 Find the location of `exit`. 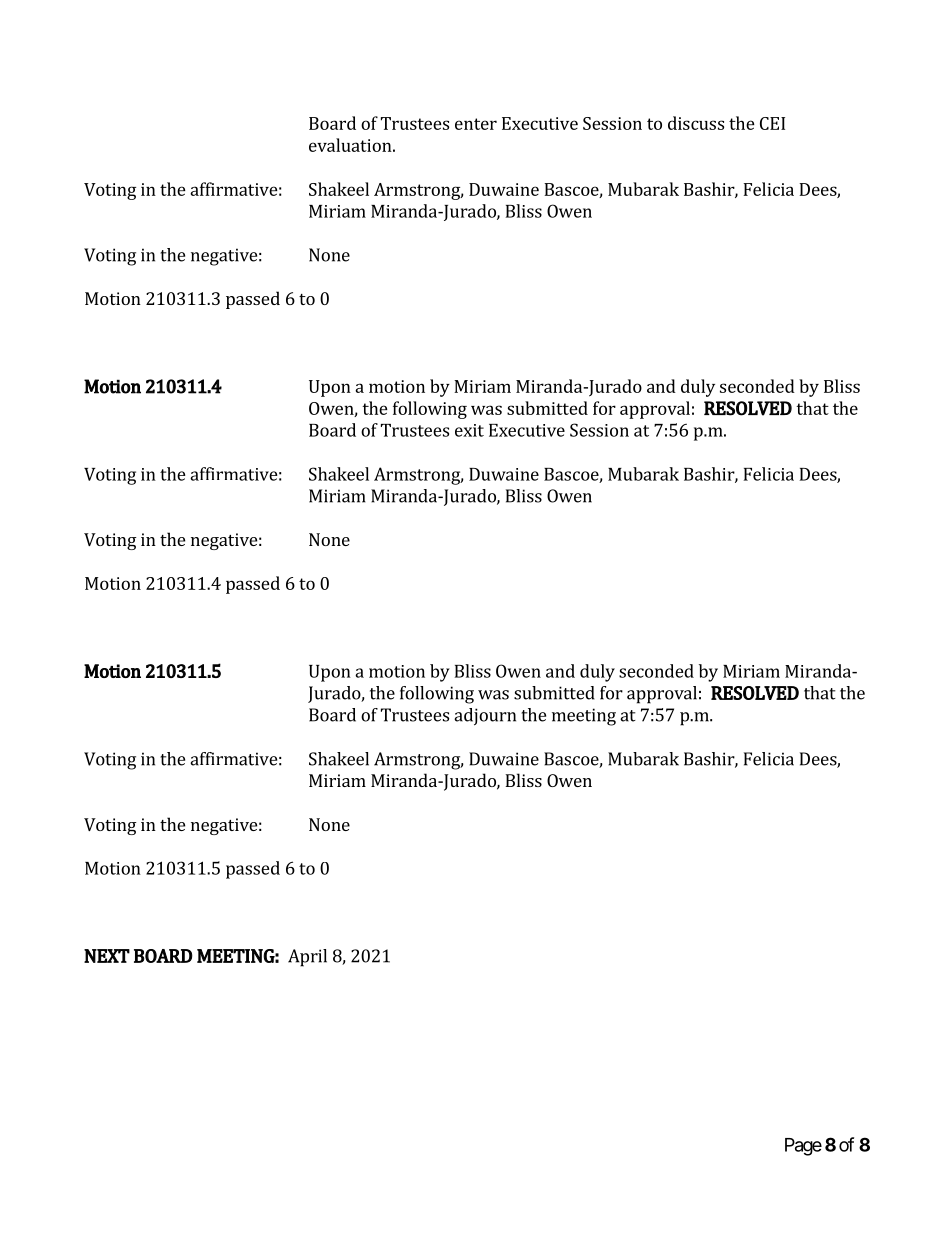

exit is located at coordinates (469, 430).
